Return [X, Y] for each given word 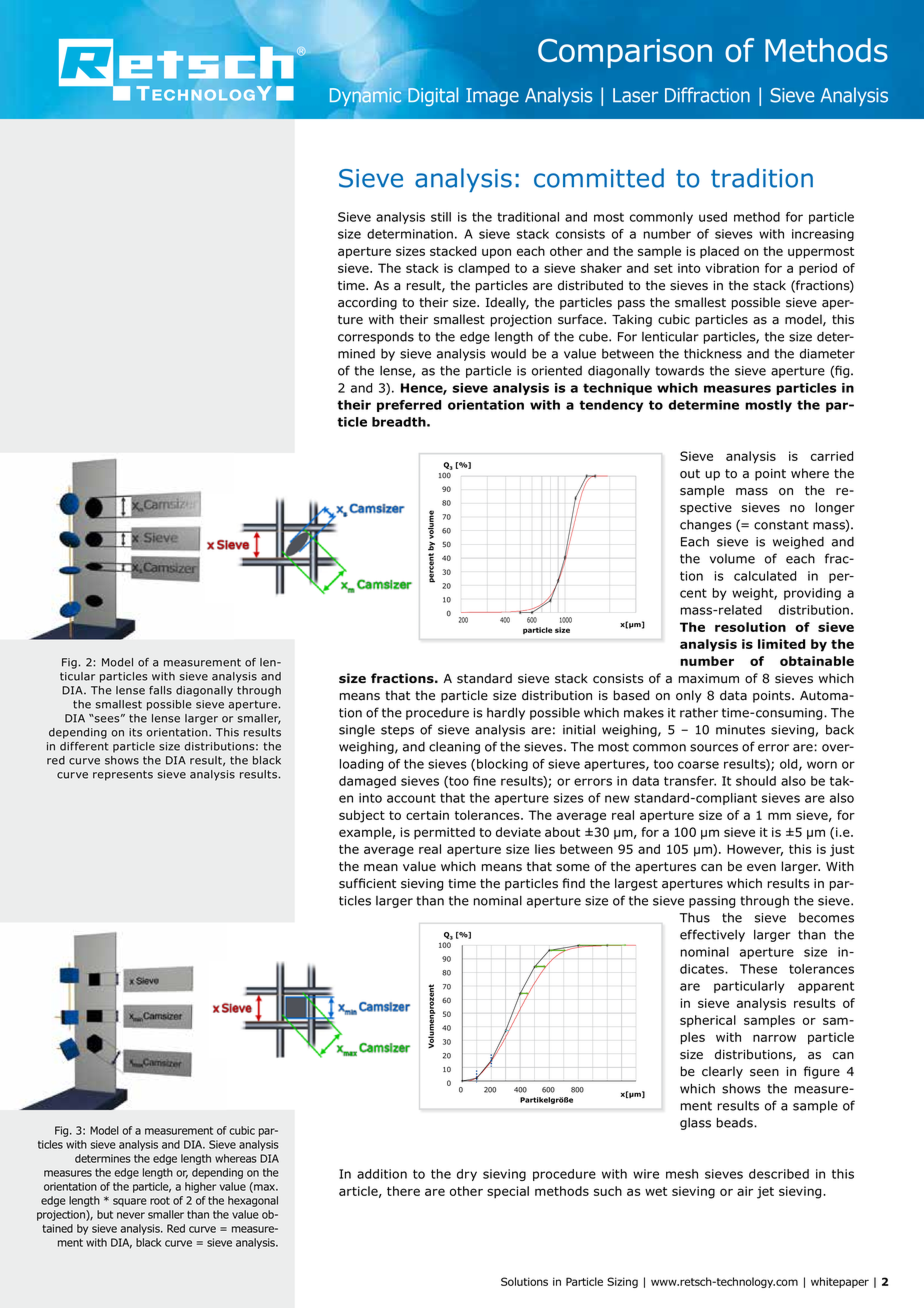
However [755, 850]
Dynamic [365, 97]
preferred [409, 406]
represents [123, 775]
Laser [635, 95]
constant [781, 525]
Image [492, 97]
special [508, 1192]
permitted [444, 833]
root [160, 1201]
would [508, 354]
